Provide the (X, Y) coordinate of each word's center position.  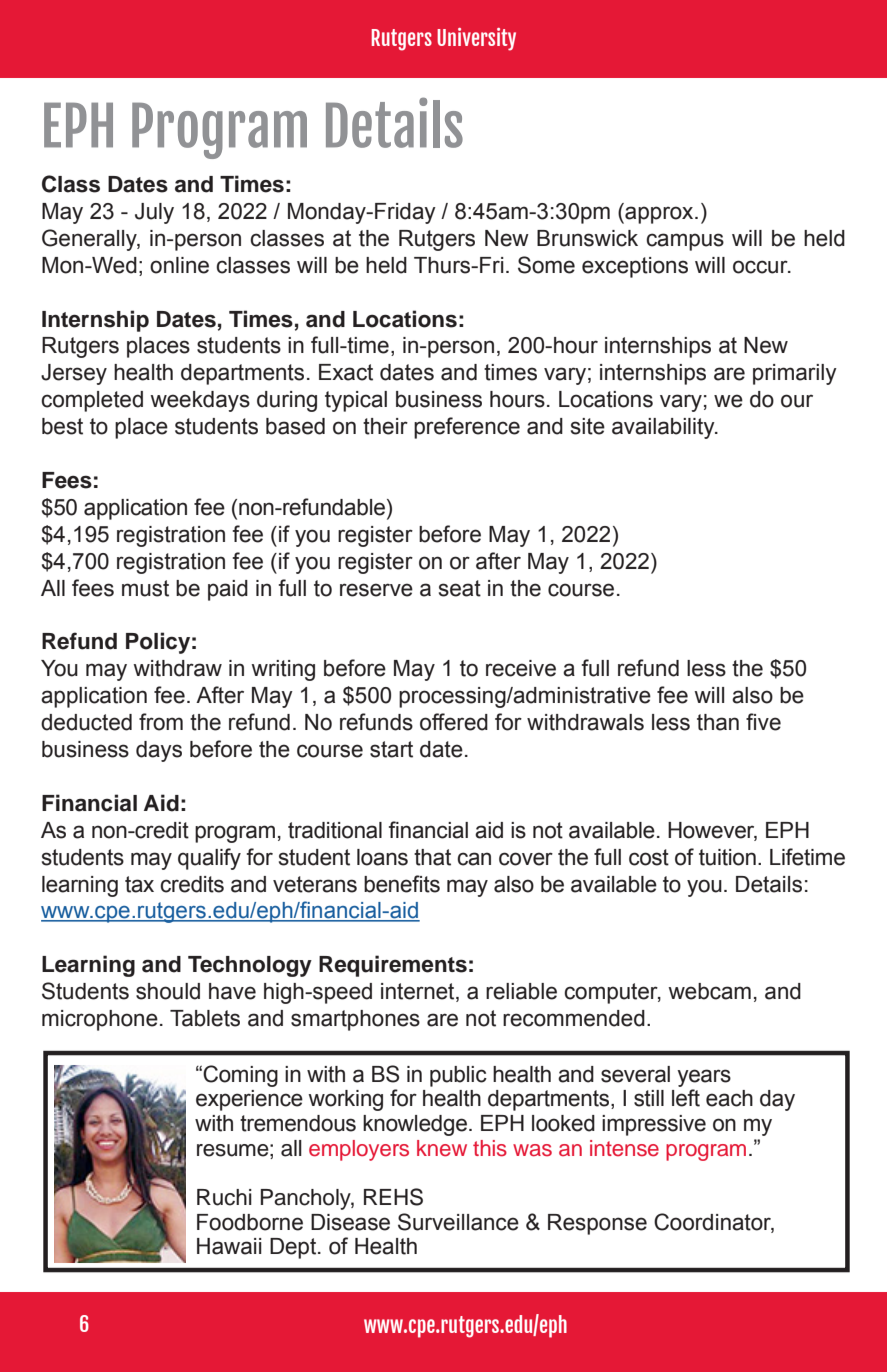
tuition (727, 857)
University (476, 39)
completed (92, 401)
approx (659, 215)
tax (139, 884)
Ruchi (224, 1197)
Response (597, 1224)
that (432, 857)
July (154, 213)
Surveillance (458, 1222)
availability (664, 428)
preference (467, 428)
